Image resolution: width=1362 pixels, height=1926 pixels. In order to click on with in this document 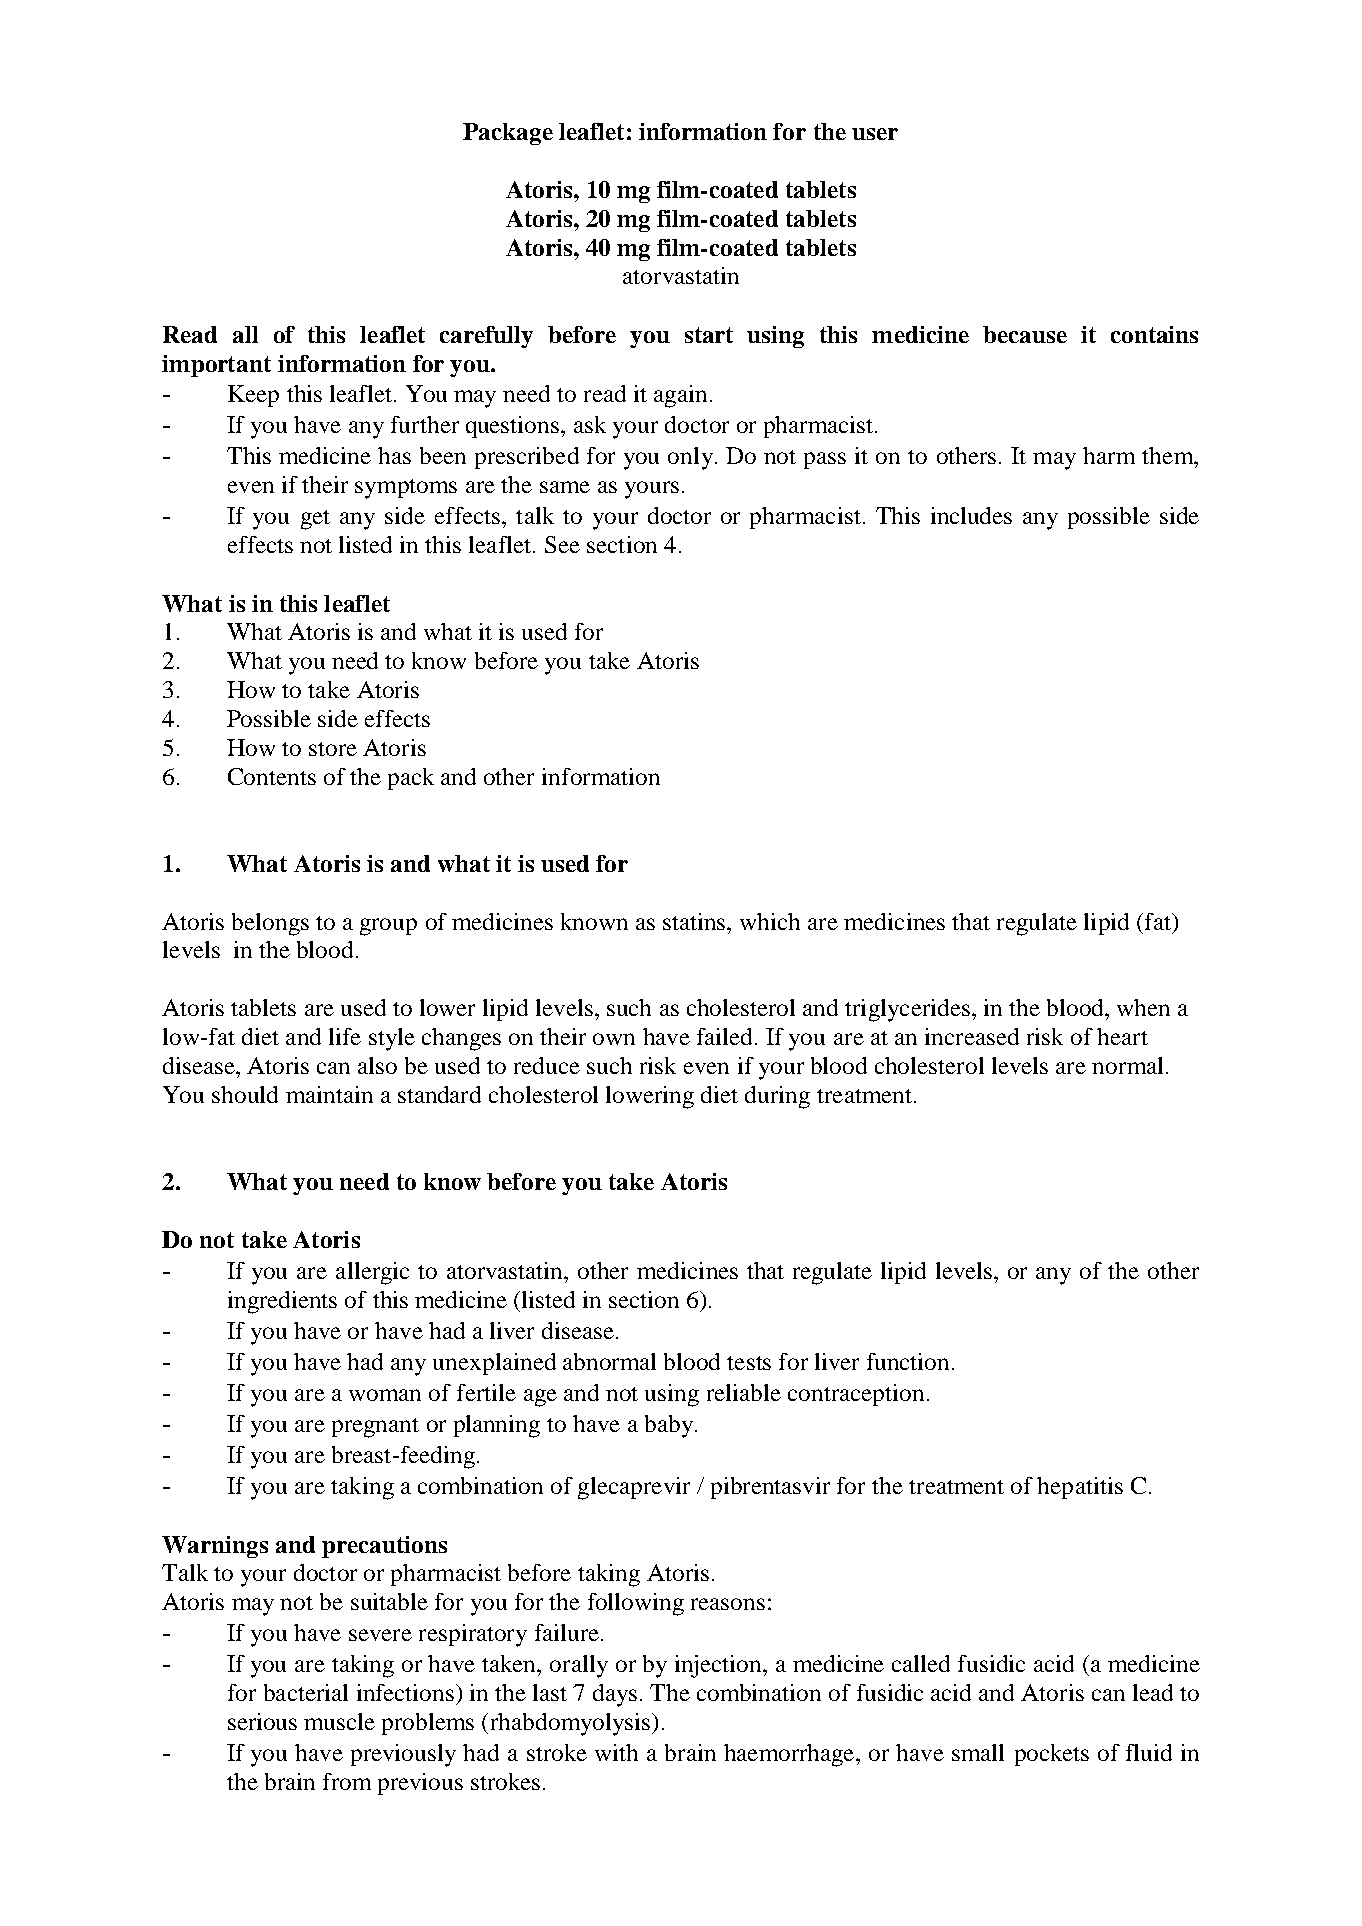, I will do `click(616, 1752)`.
